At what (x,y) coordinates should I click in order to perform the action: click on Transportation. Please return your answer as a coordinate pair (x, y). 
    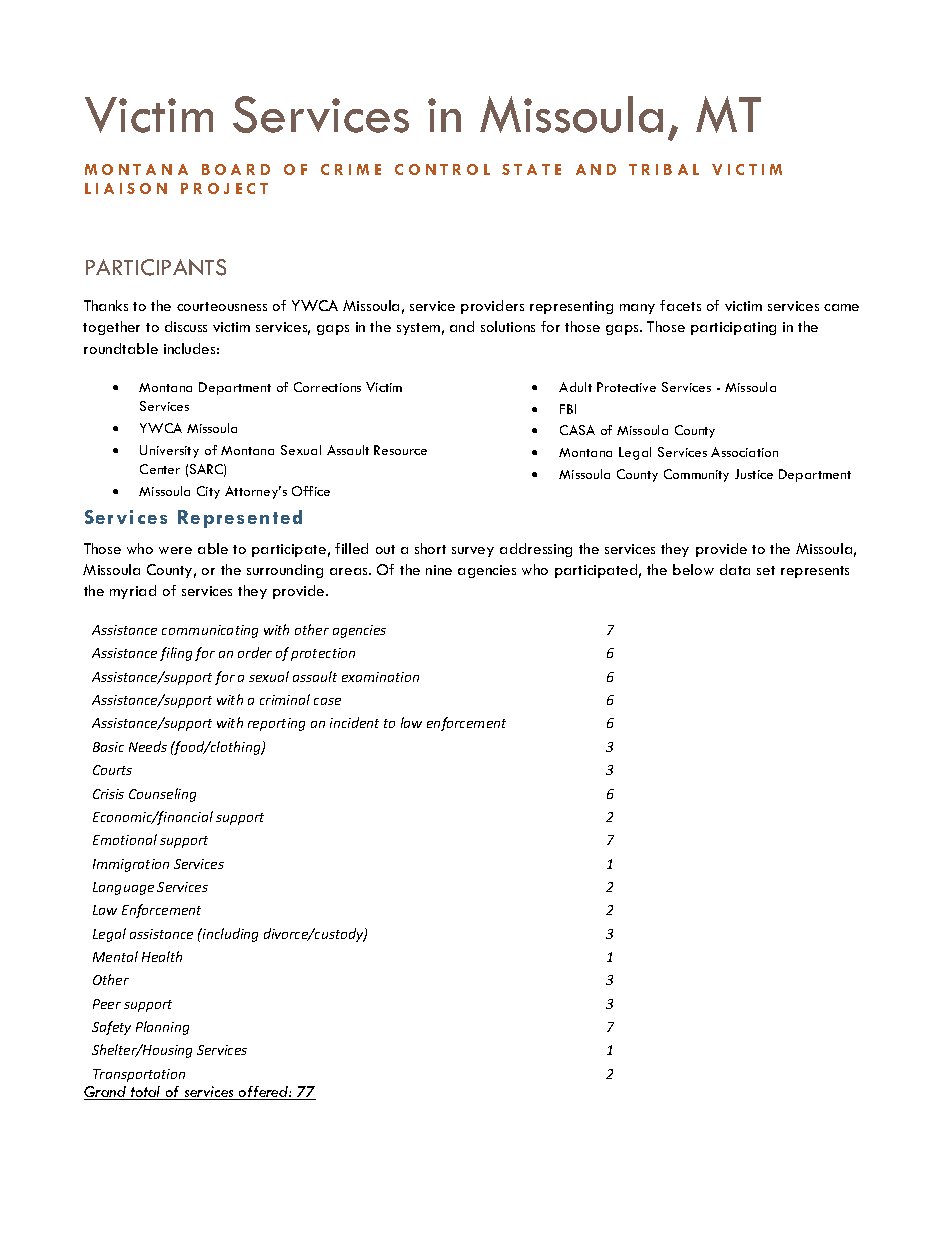
    Looking at the image, I should click on (139, 1075).
